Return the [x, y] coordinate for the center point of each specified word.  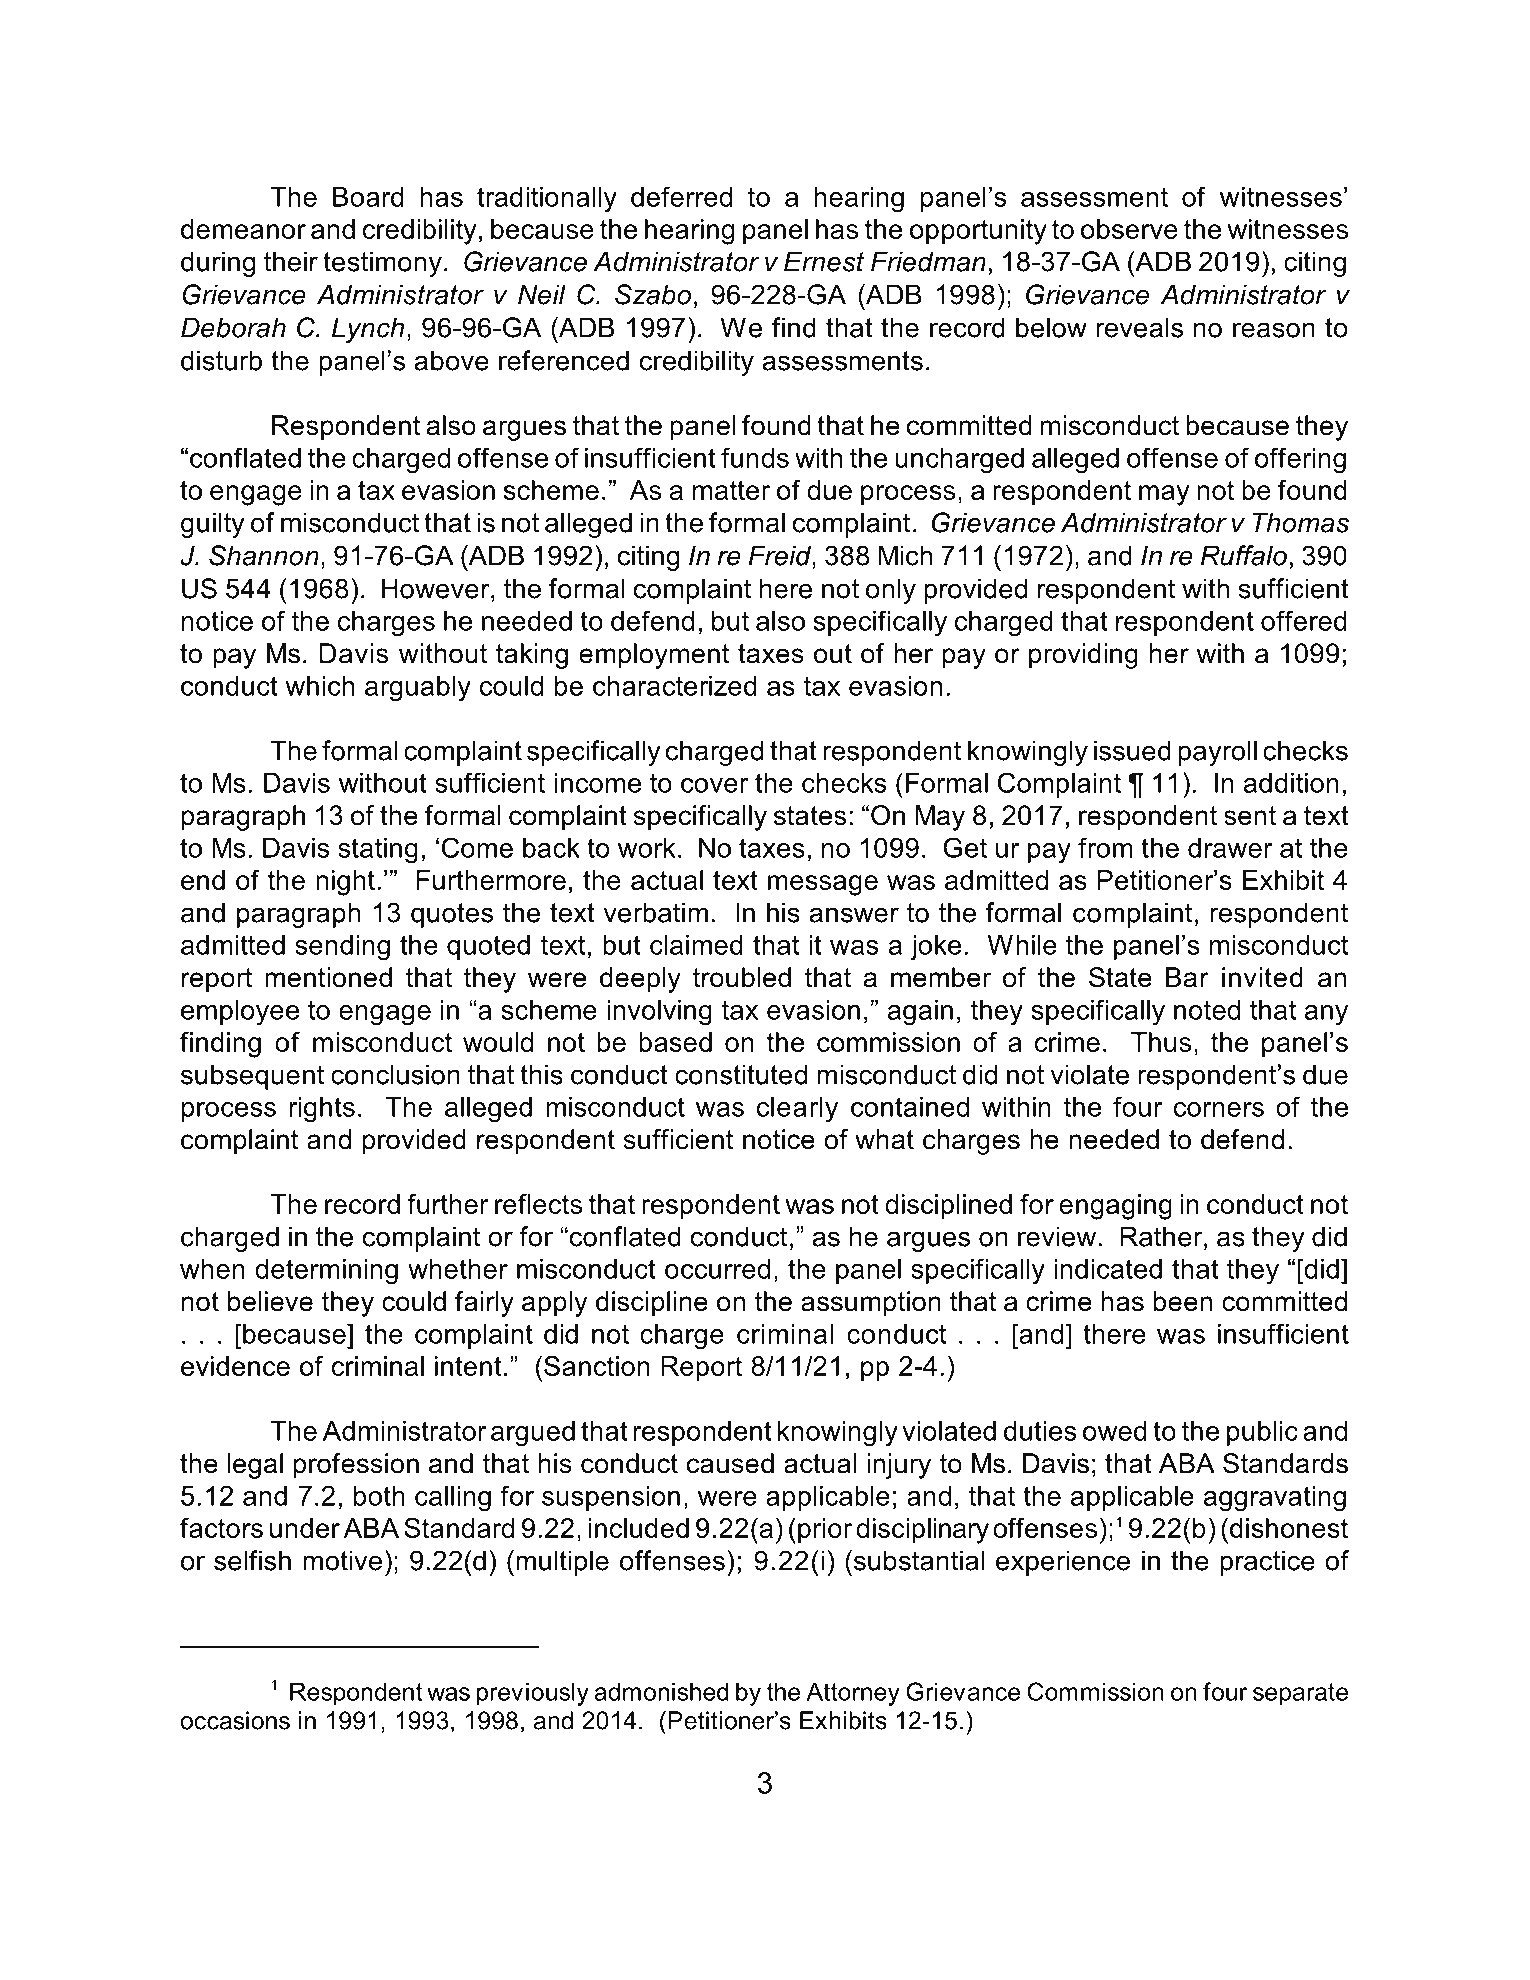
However [437, 588]
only [891, 591]
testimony [382, 264]
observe [1129, 229]
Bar [1187, 977]
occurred [717, 1269]
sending [342, 948]
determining [326, 1272]
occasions [235, 1720]
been [1183, 1301]
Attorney [853, 1694]
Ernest [824, 261]
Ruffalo [1244, 555]
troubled [742, 977]
